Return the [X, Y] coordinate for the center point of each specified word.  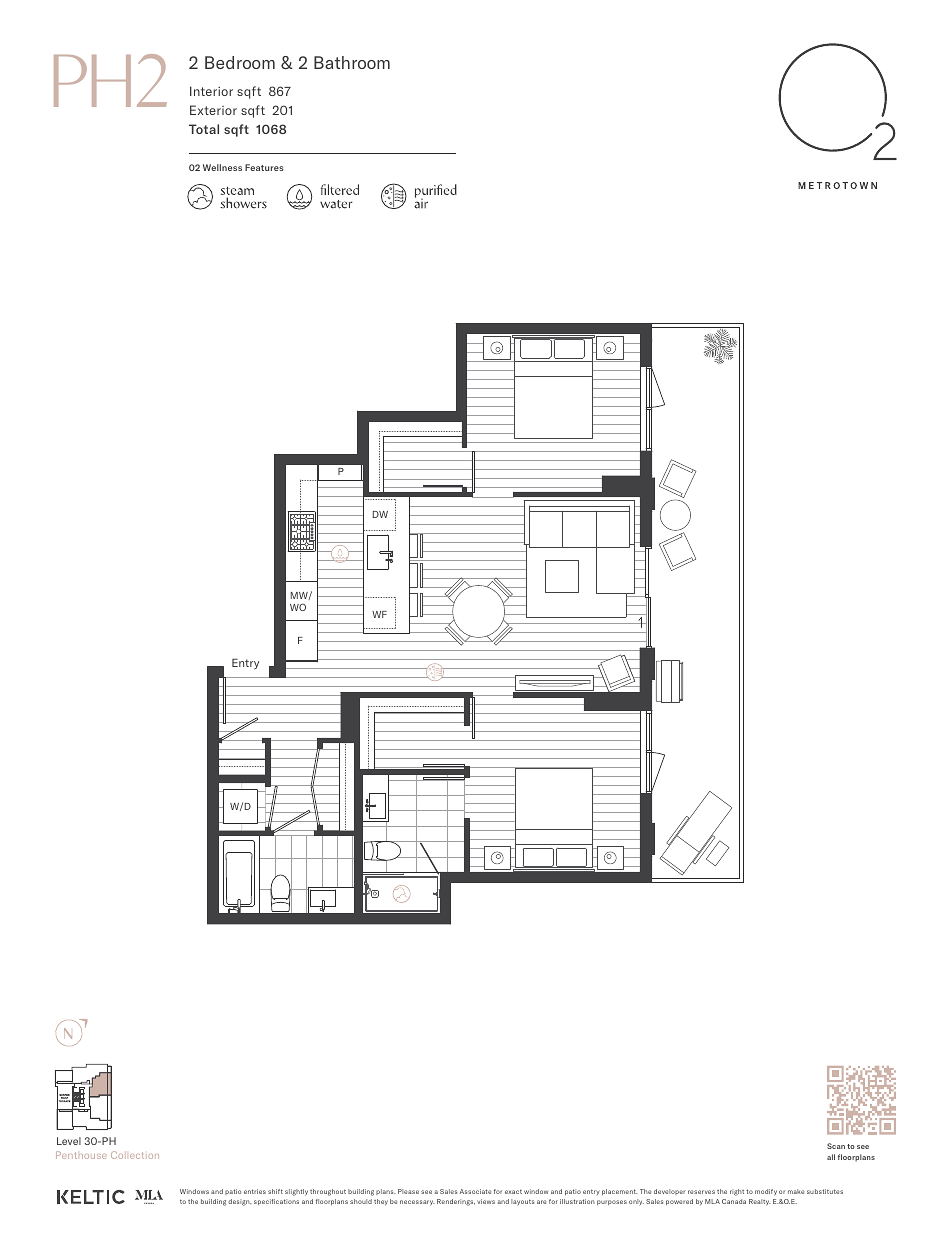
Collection [135, 1155]
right [737, 1192]
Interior [211, 91]
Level [69, 1141]
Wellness [222, 167]
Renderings [456, 1202]
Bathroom [352, 62]
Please [408, 1191]
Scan [836, 1146]
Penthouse [81, 1155]
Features [264, 167]
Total [204, 129]
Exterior [213, 110]
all [831, 1157]
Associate [475, 1191]
